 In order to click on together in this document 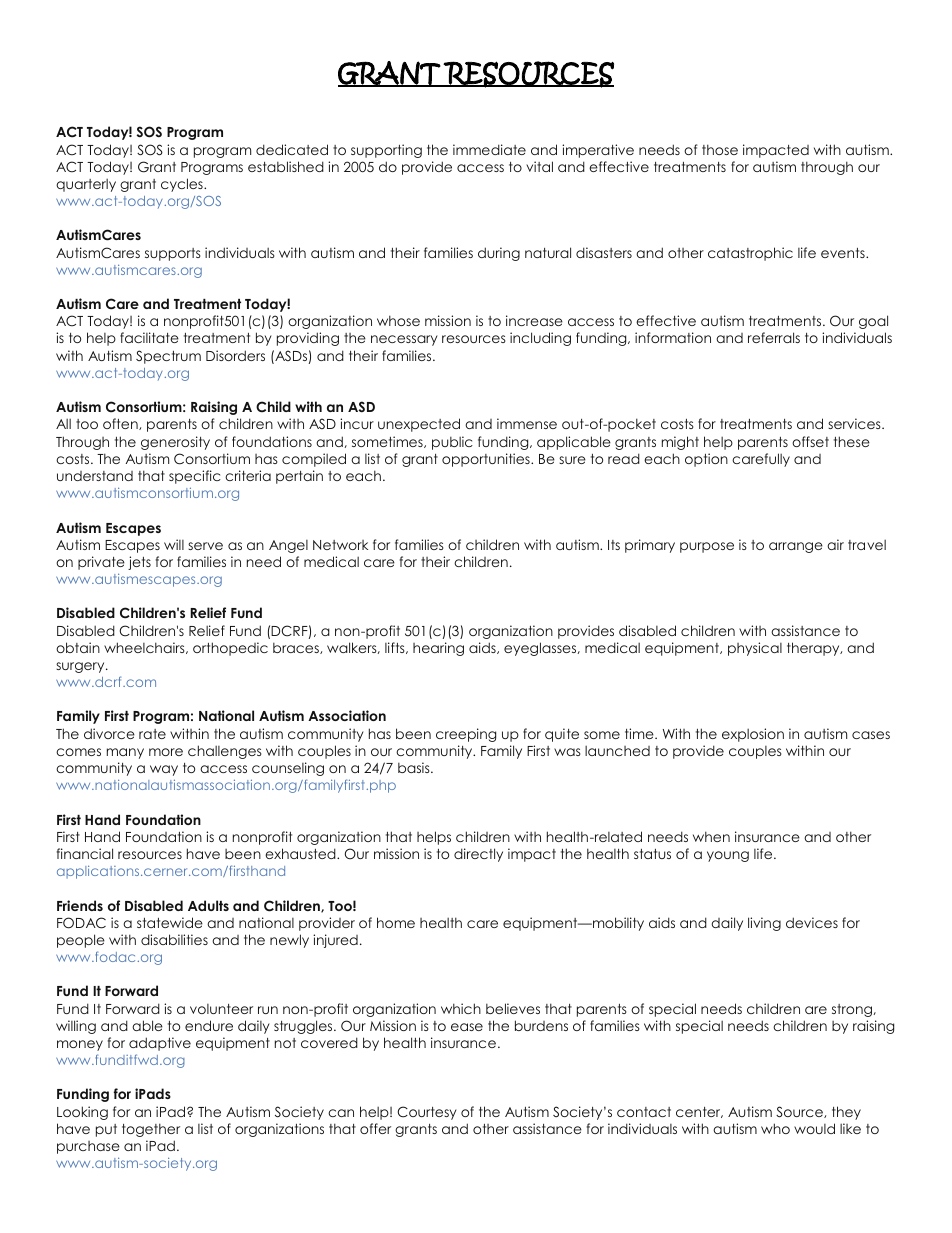, I will do `click(151, 1130)`.
